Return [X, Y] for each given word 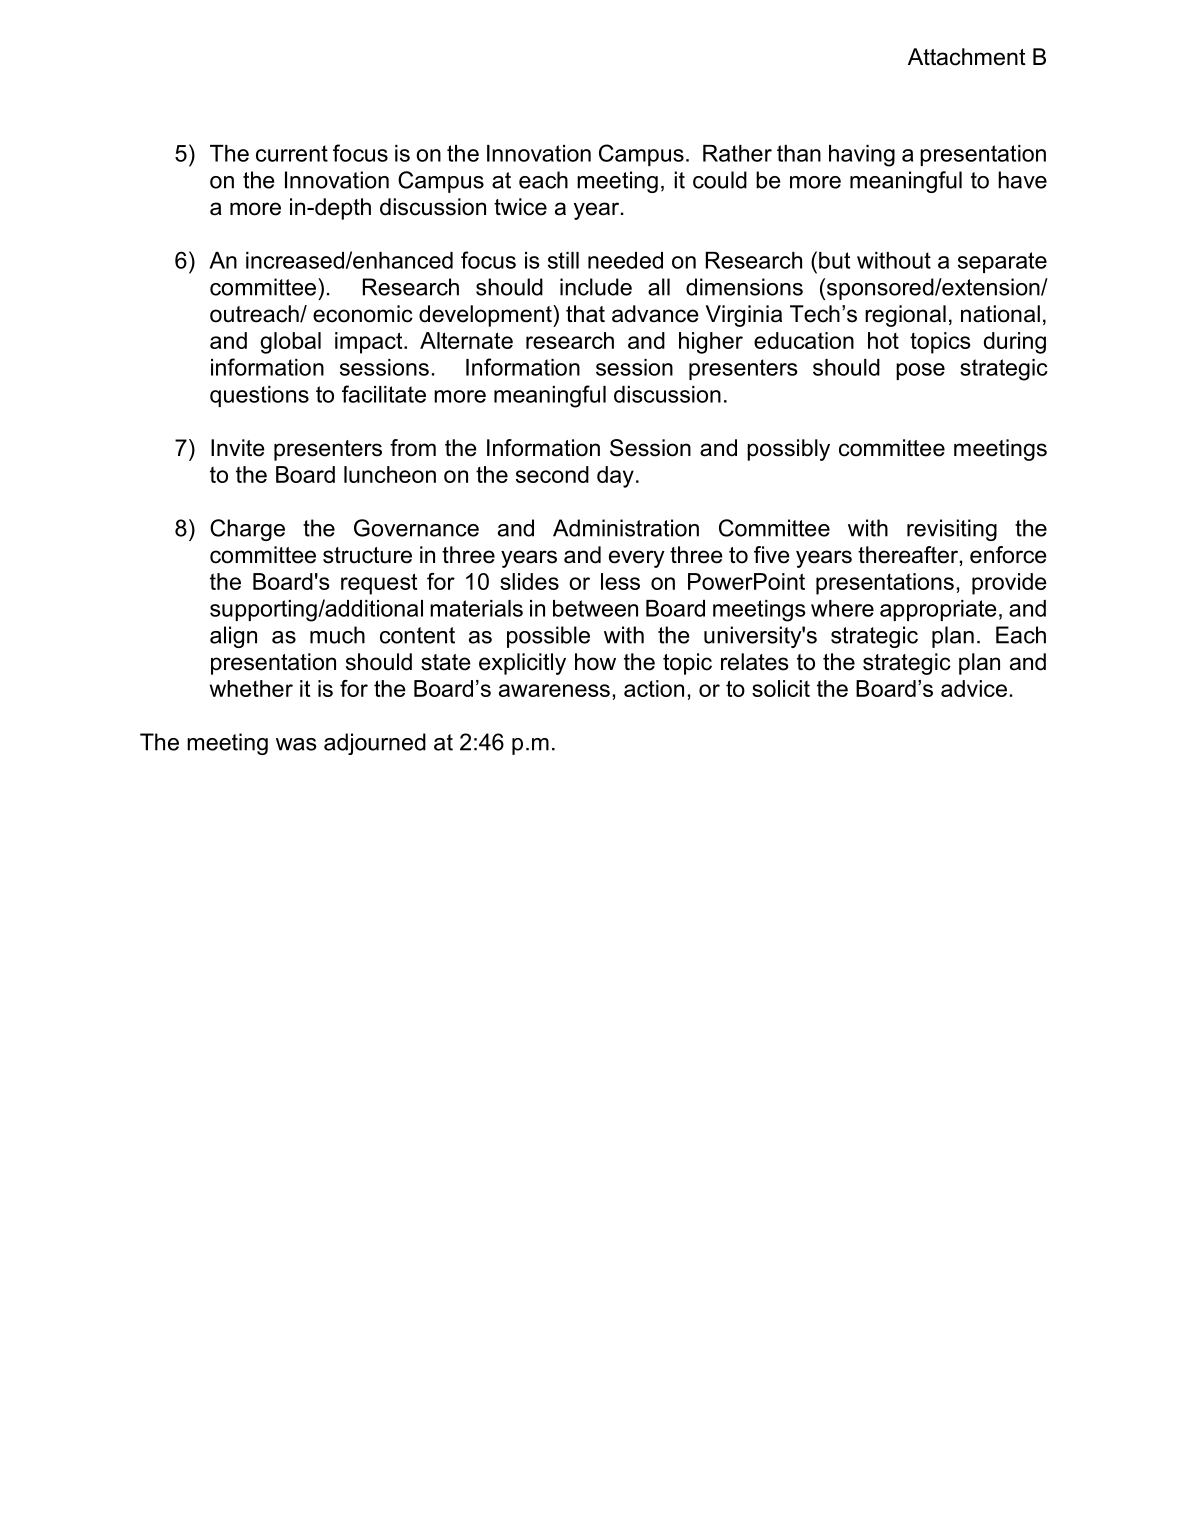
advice [974, 688]
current [292, 153]
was [296, 744]
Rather [737, 153]
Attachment [967, 57]
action [654, 688]
